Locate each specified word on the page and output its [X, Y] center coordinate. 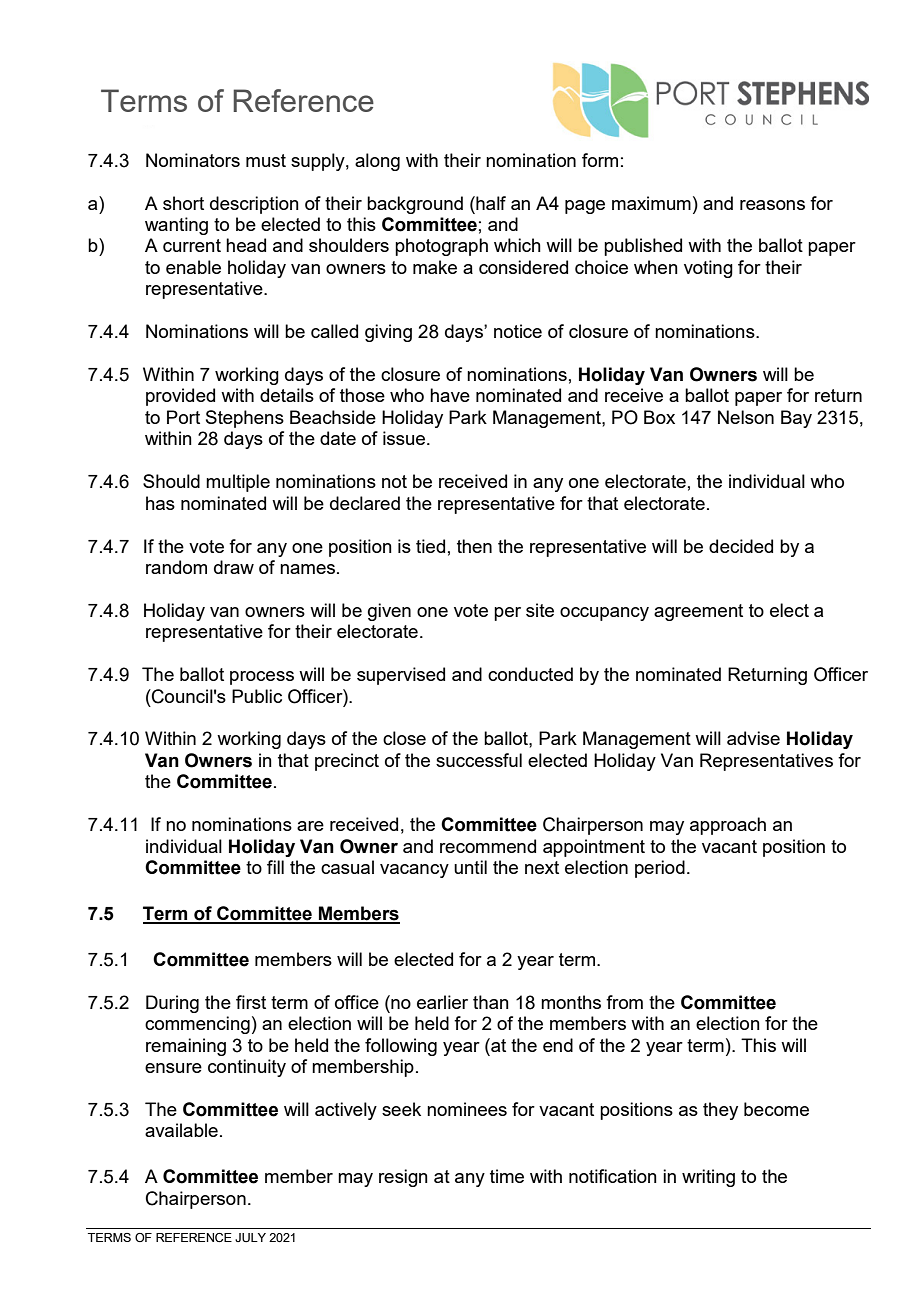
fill [275, 867]
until [470, 867]
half [490, 203]
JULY [250, 1237]
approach [728, 826]
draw [234, 567]
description [254, 205]
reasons [772, 205]
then [474, 546]
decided [741, 546]
